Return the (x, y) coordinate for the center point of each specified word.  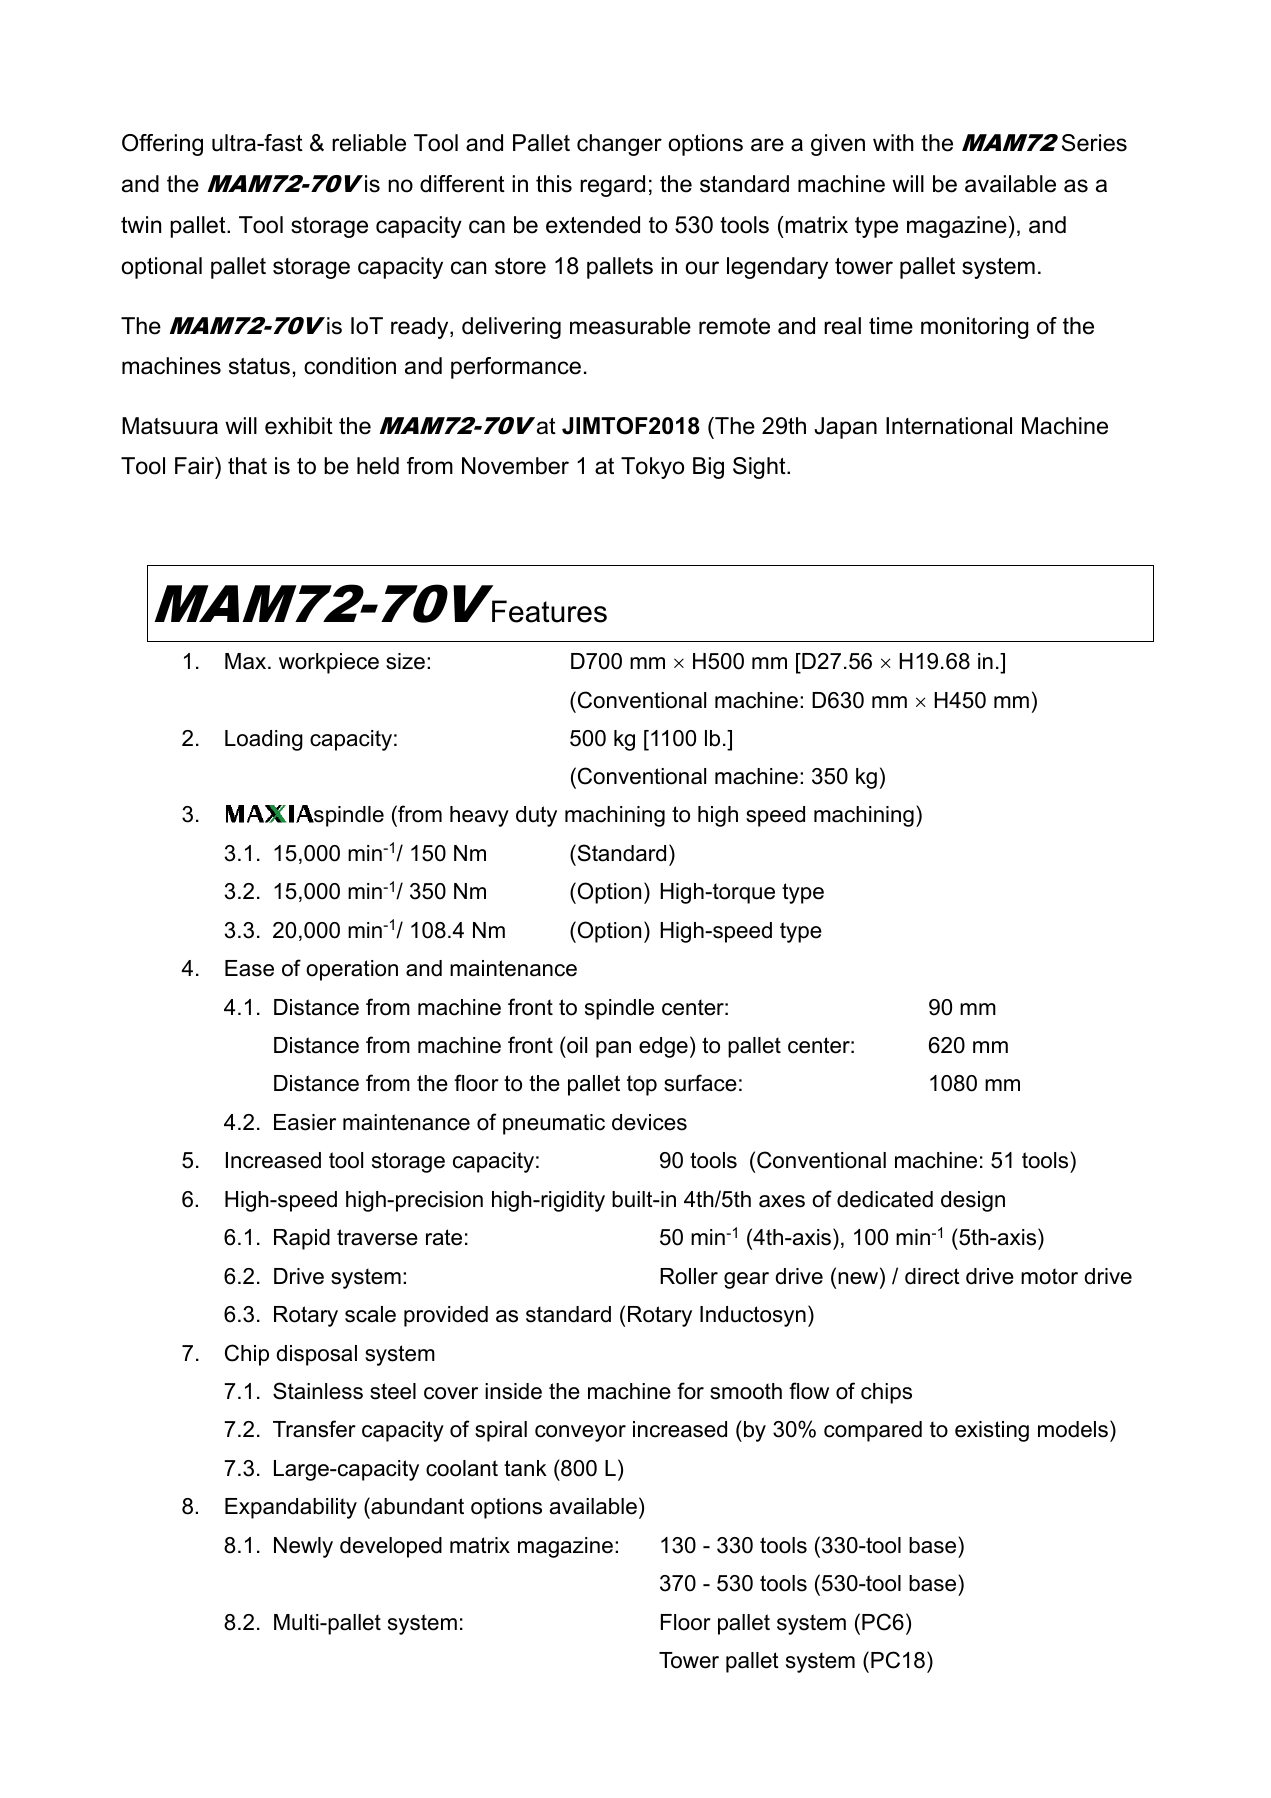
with (893, 142)
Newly (303, 1547)
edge (663, 1047)
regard (612, 186)
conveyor (580, 1433)
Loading (264, 740)
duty (536, 816)
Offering (162, 145)
